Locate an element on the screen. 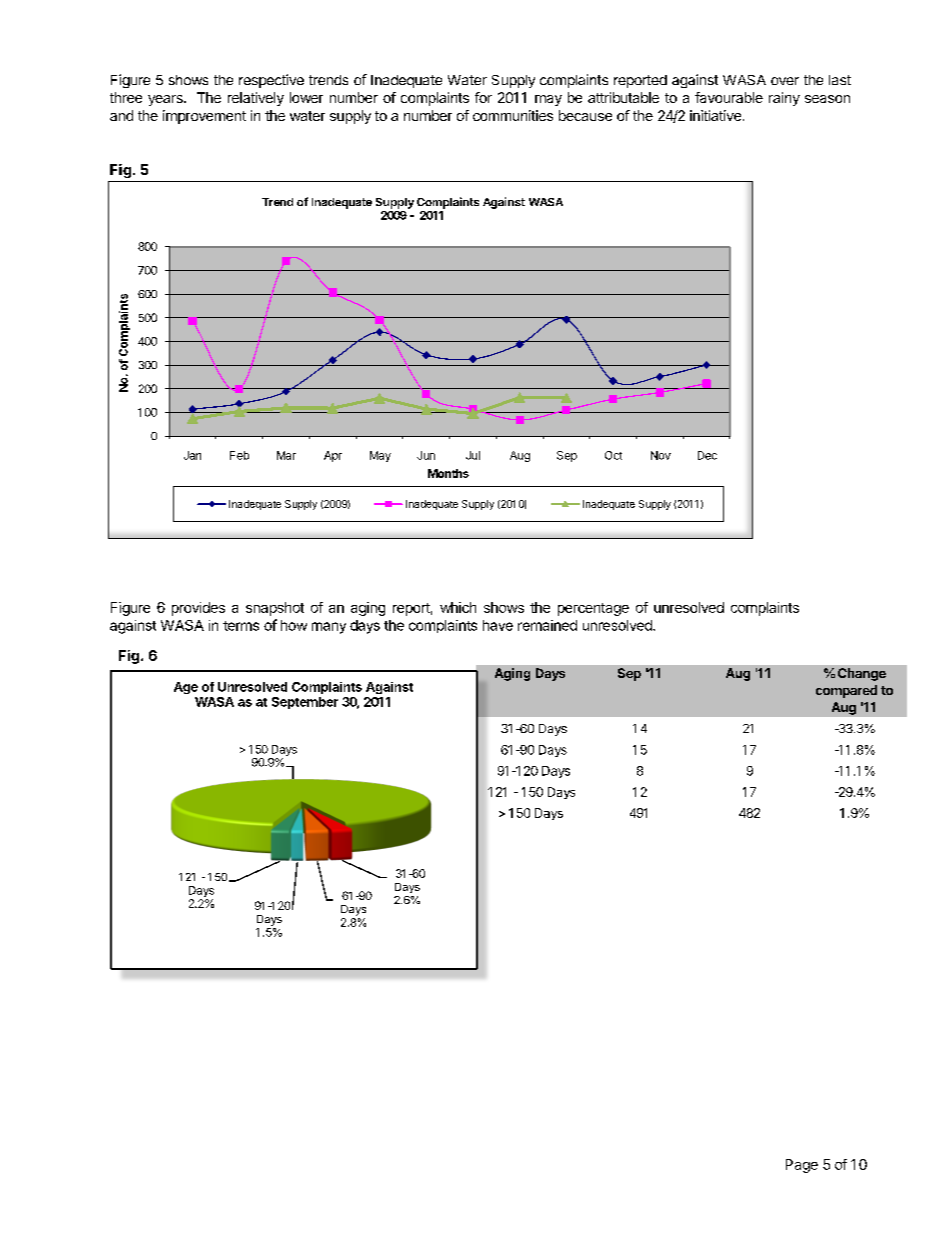 This screenshot has width=952, height=1233. Page is located at coordinates (802, 1166).
